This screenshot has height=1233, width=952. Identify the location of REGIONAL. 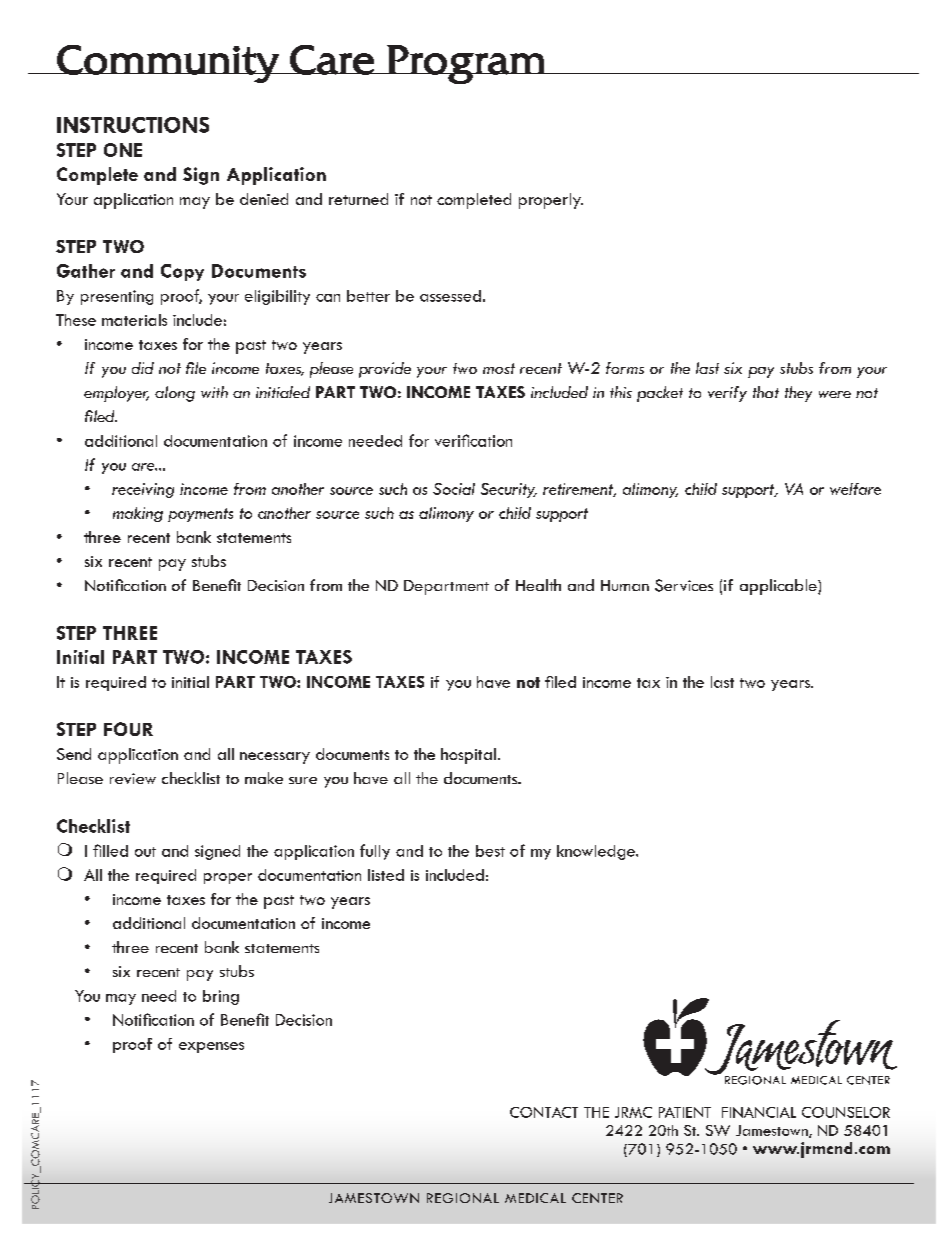
(463, 1198).
